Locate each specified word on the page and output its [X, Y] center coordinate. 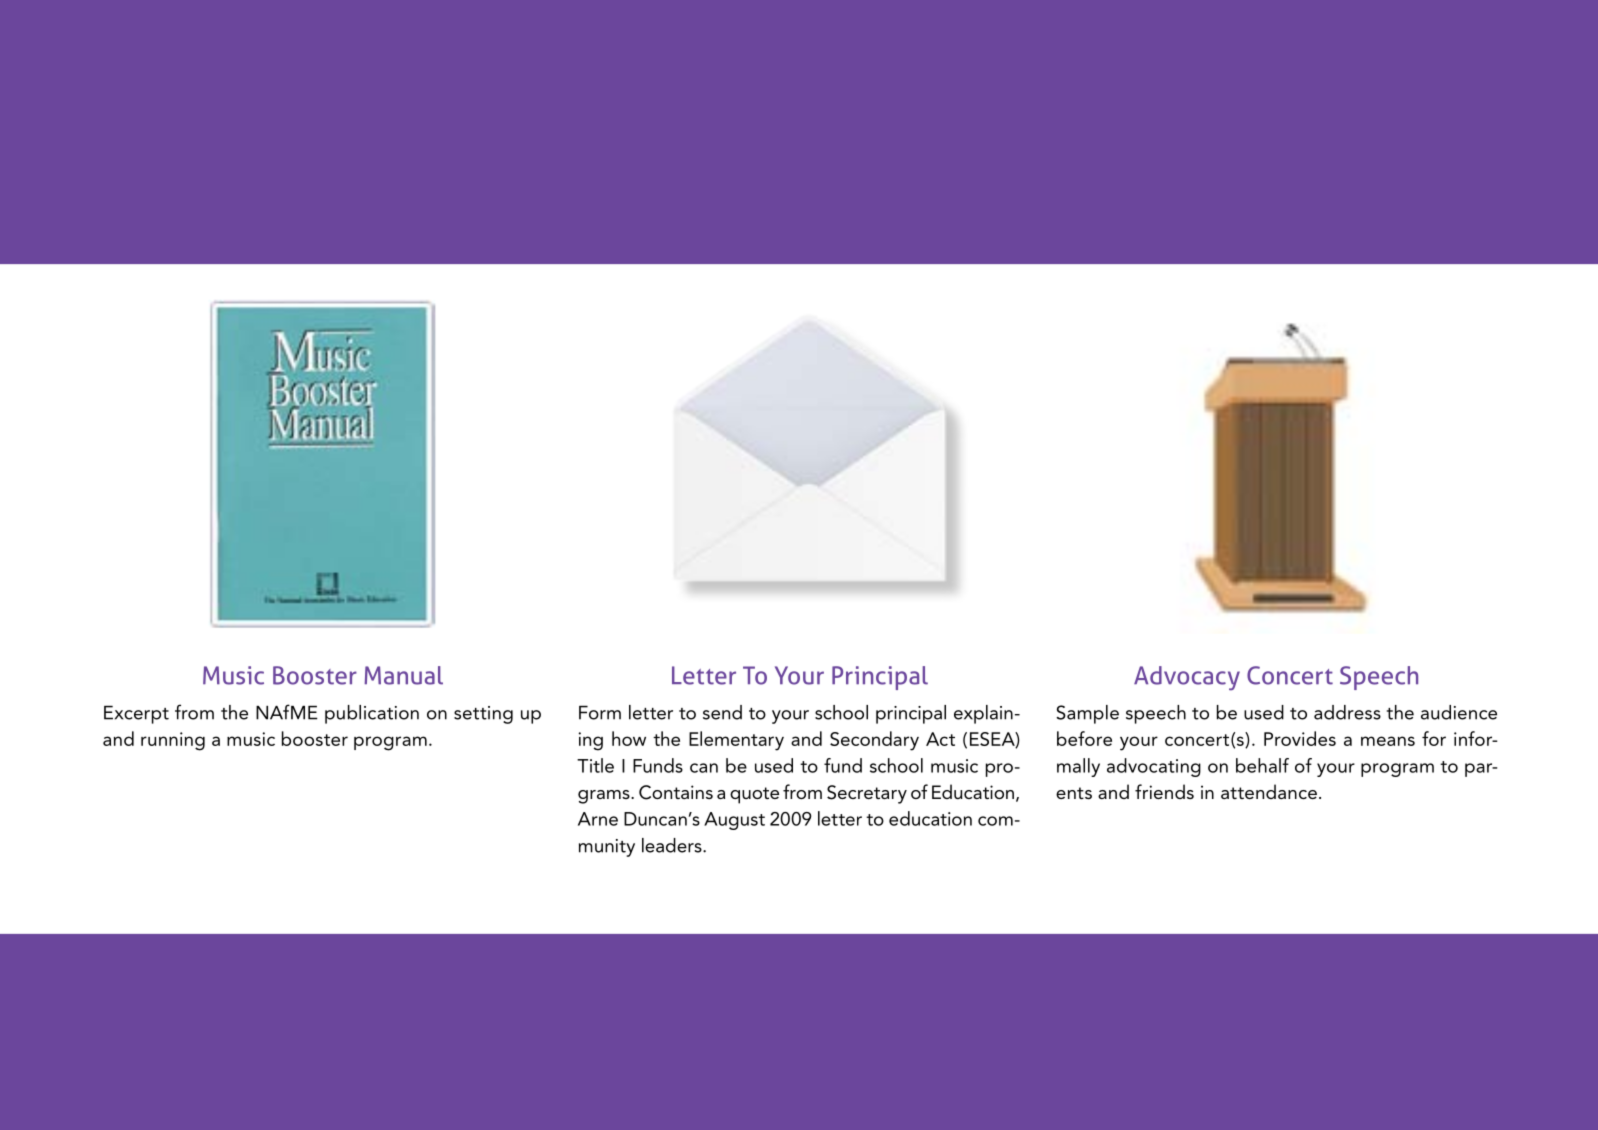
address [1347, 712]
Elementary [736, 741]
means [1388, 741]
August [734, 821]
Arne [598, 819]
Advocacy [1187, 678]
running [173, 741]
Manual [403, 675]
